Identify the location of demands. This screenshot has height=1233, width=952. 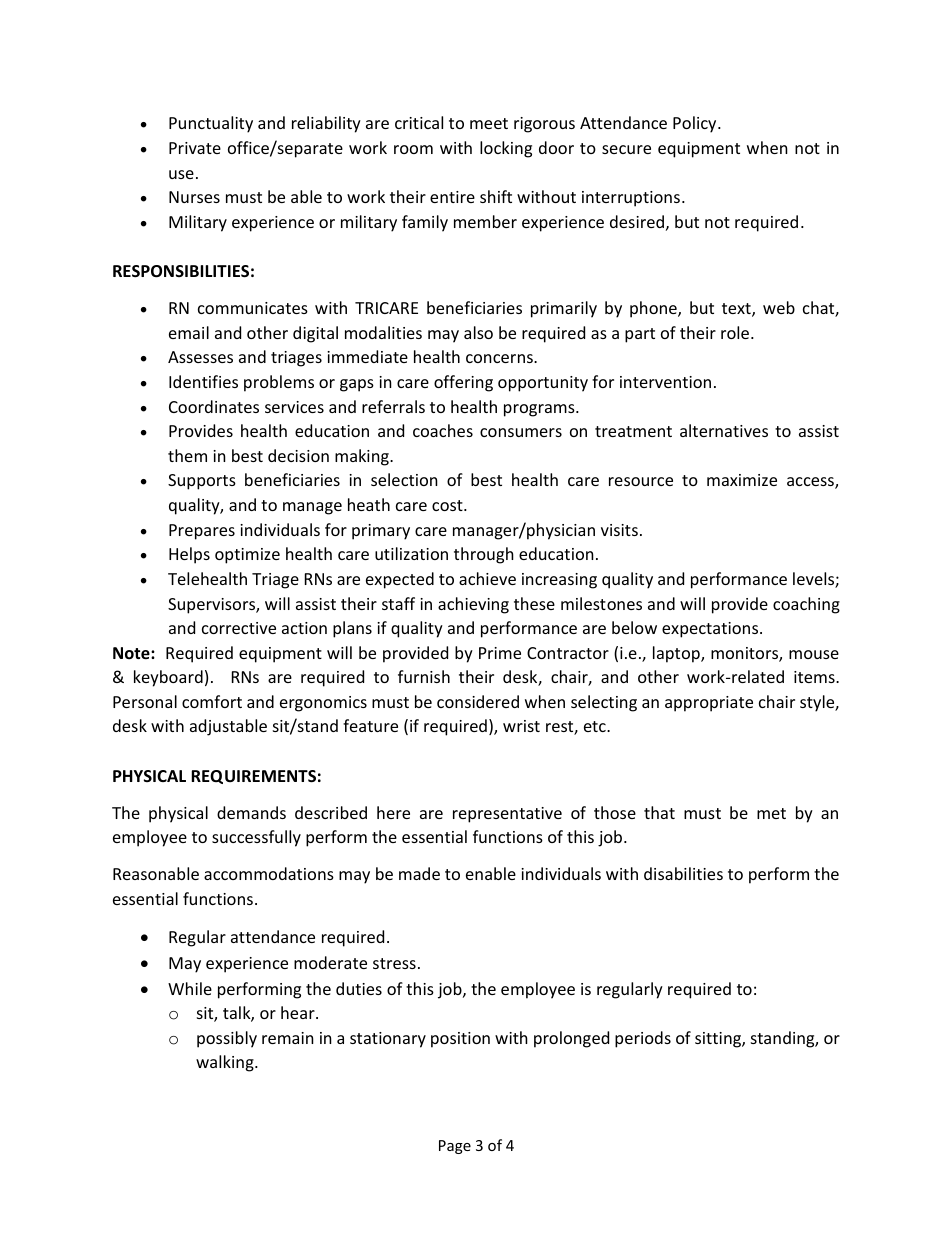
(251, 812).
